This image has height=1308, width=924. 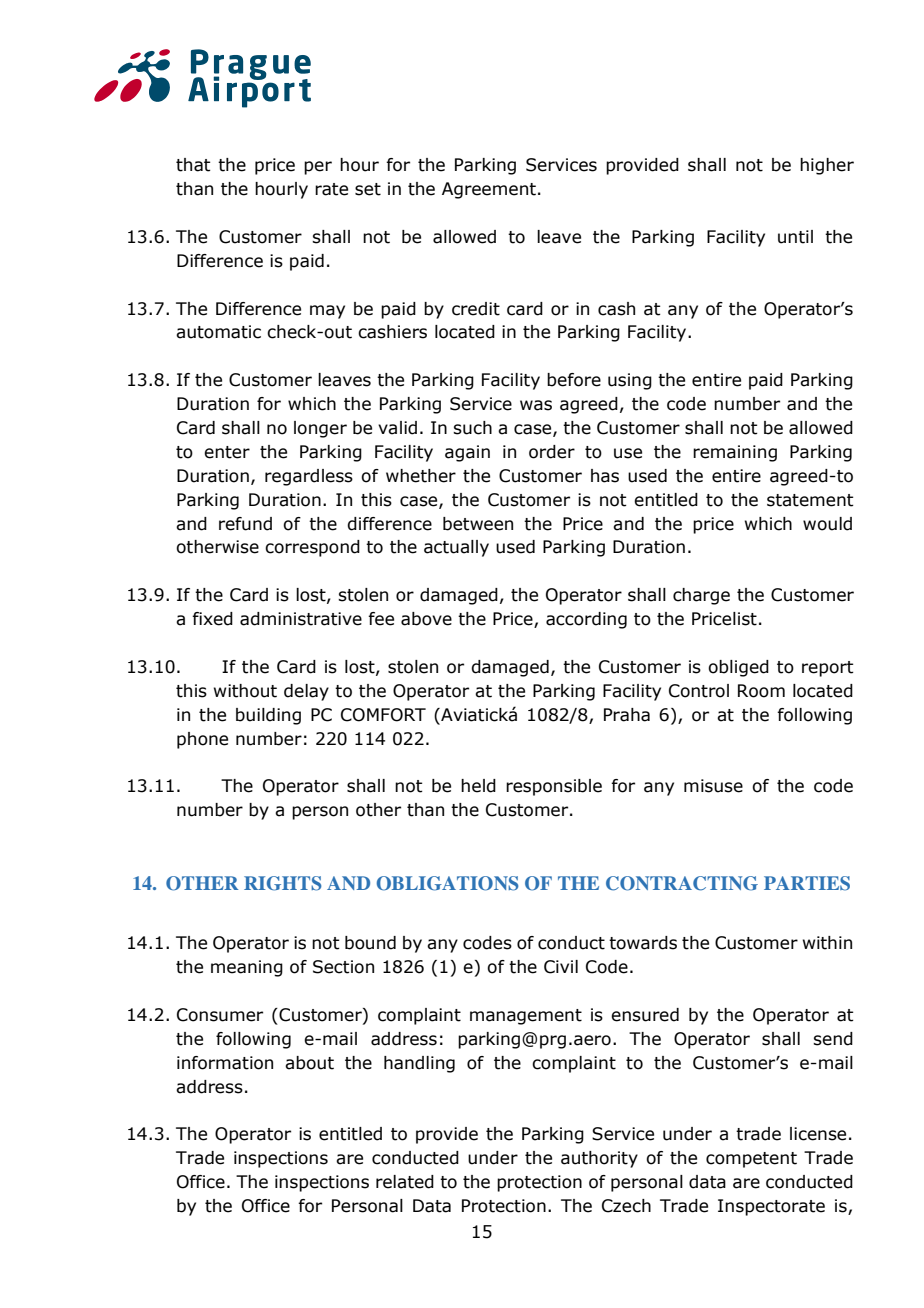 What do you see at coordinates (489, 190) in the image?
I see `Agreement` at bounding box center [489, 190].
